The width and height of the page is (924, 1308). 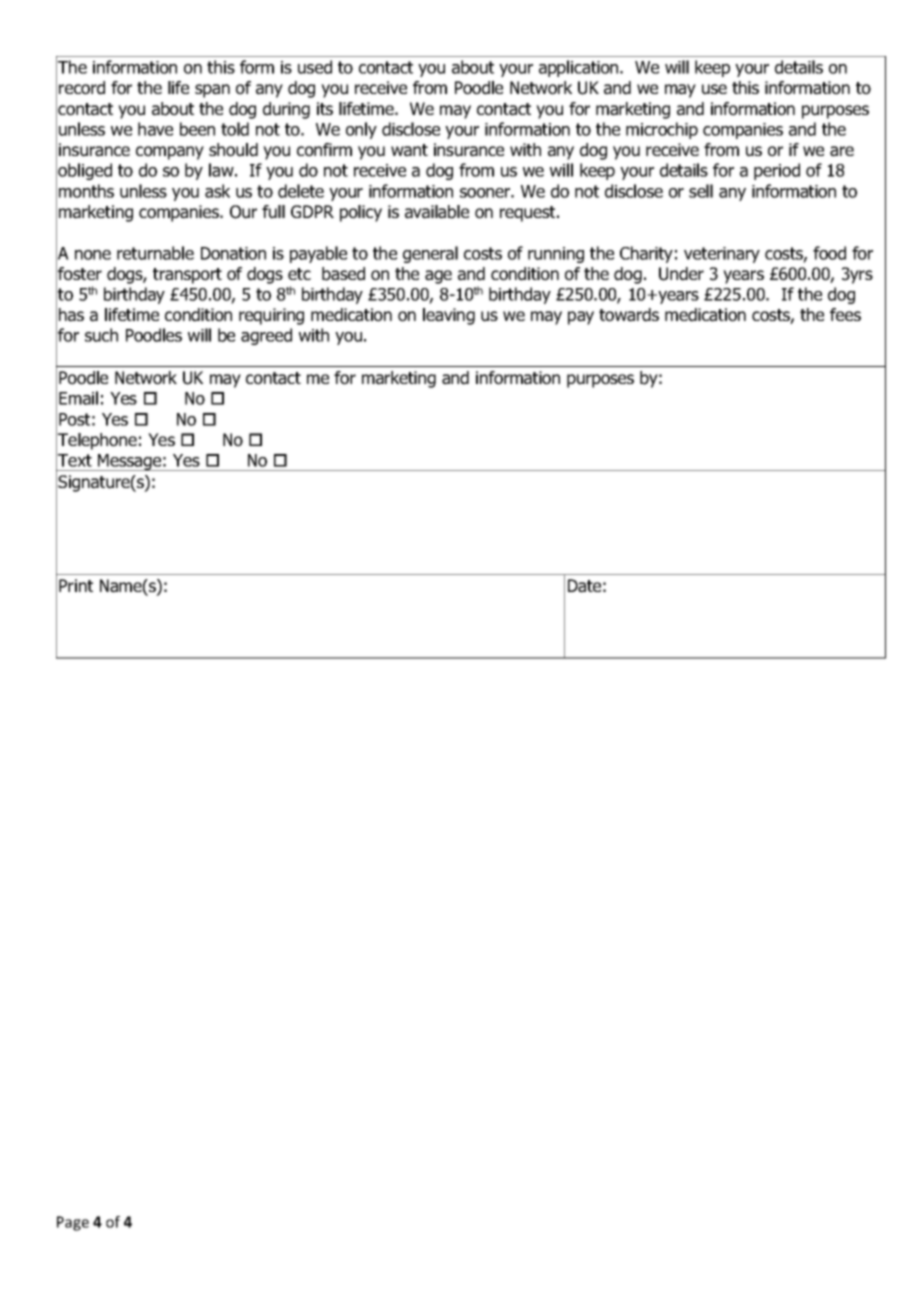 What do you see at coordinates (73, 1223) in the page?
I see `Page` at bounding box center [73, 1223].
